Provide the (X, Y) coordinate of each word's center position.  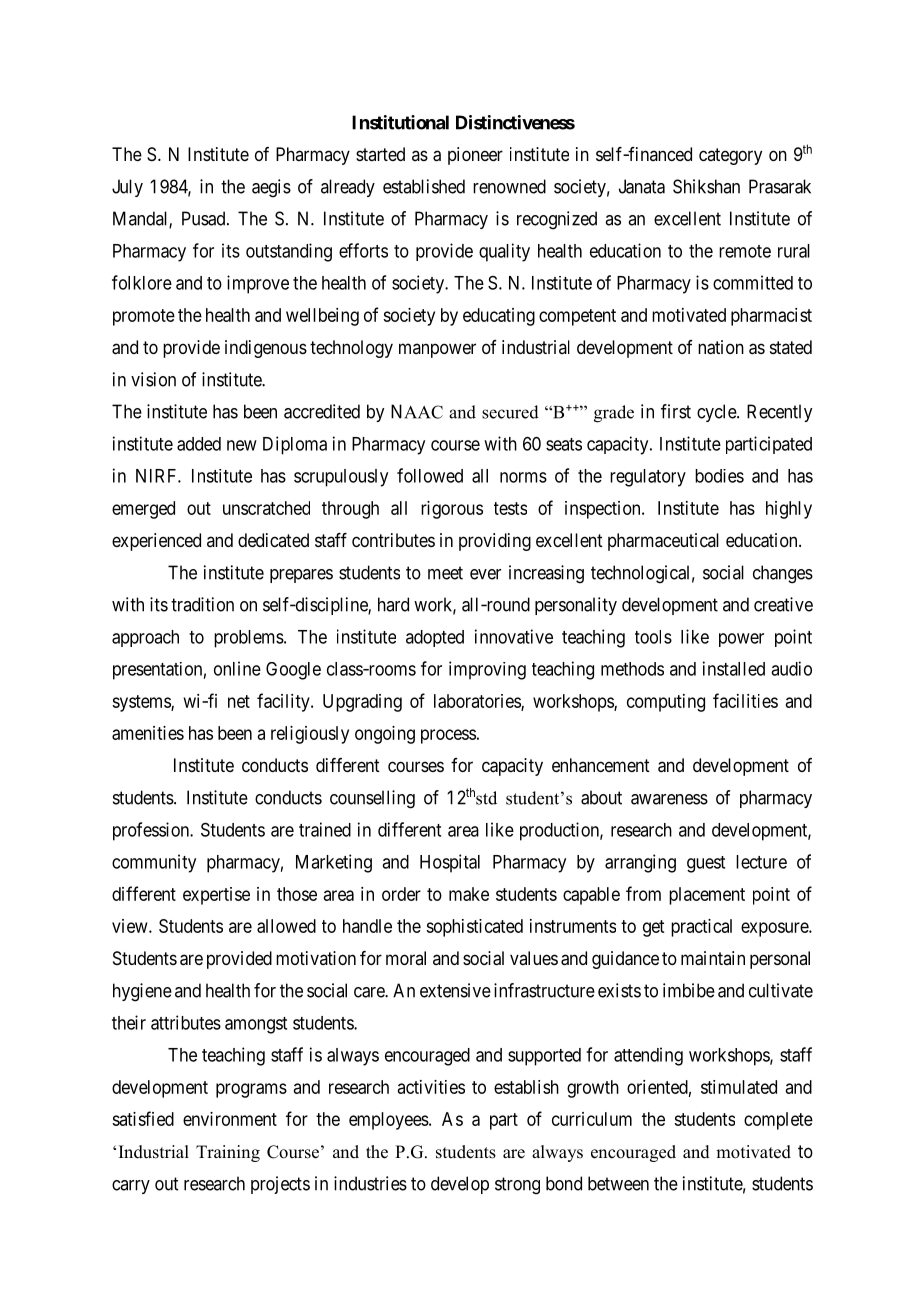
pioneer (475, 156)
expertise (216, 896)
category (730, 156)
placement (707, 896)
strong (517, 1186)
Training (228, 1153)
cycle (717, 413)
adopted (435, 638)
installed (734, 668)
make (469, 894)
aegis (271, 188)
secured (510, 412)
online (237, 668)
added (199, 444)
